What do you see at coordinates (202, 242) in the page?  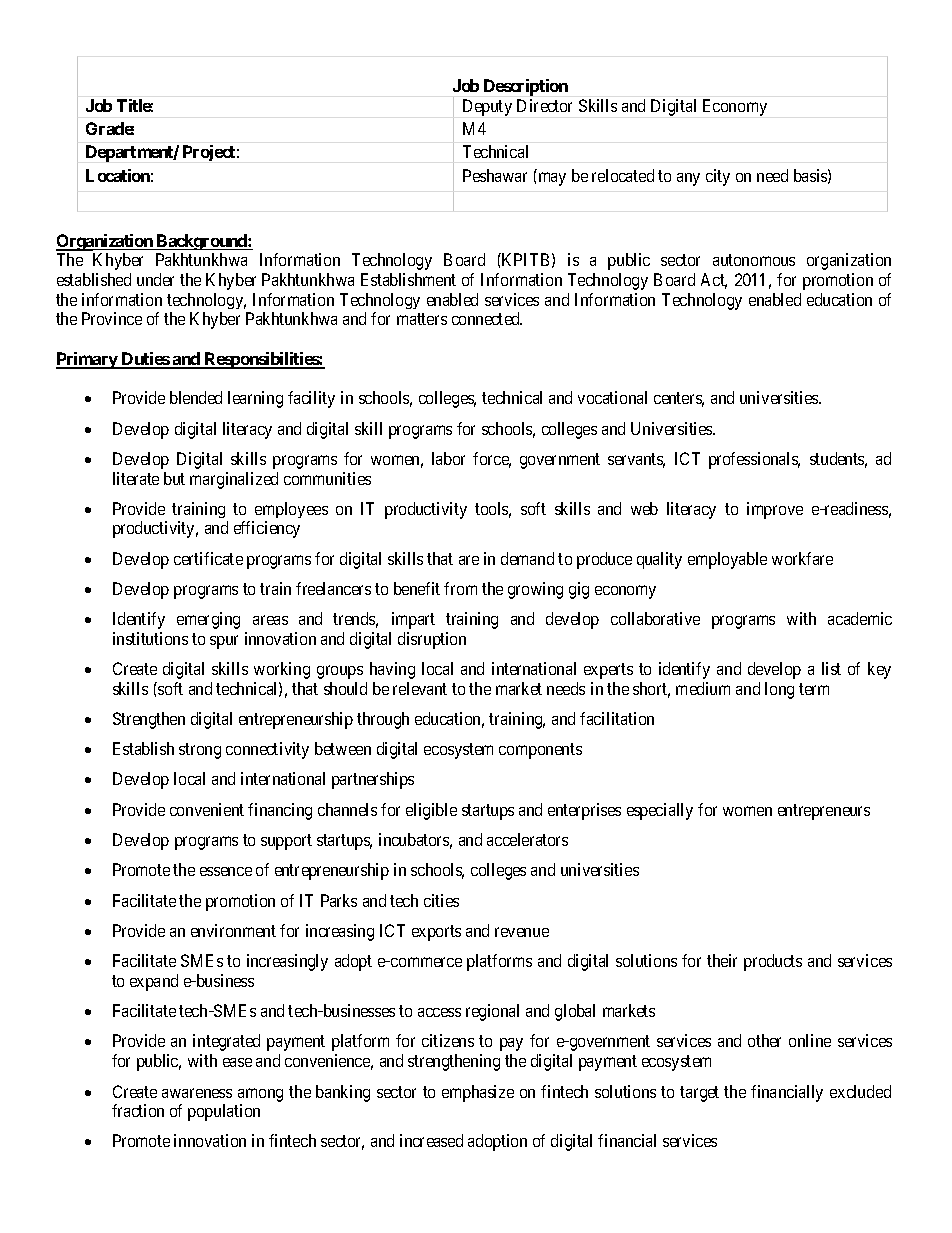 I see `Background` at bounding box center [202, 242].
